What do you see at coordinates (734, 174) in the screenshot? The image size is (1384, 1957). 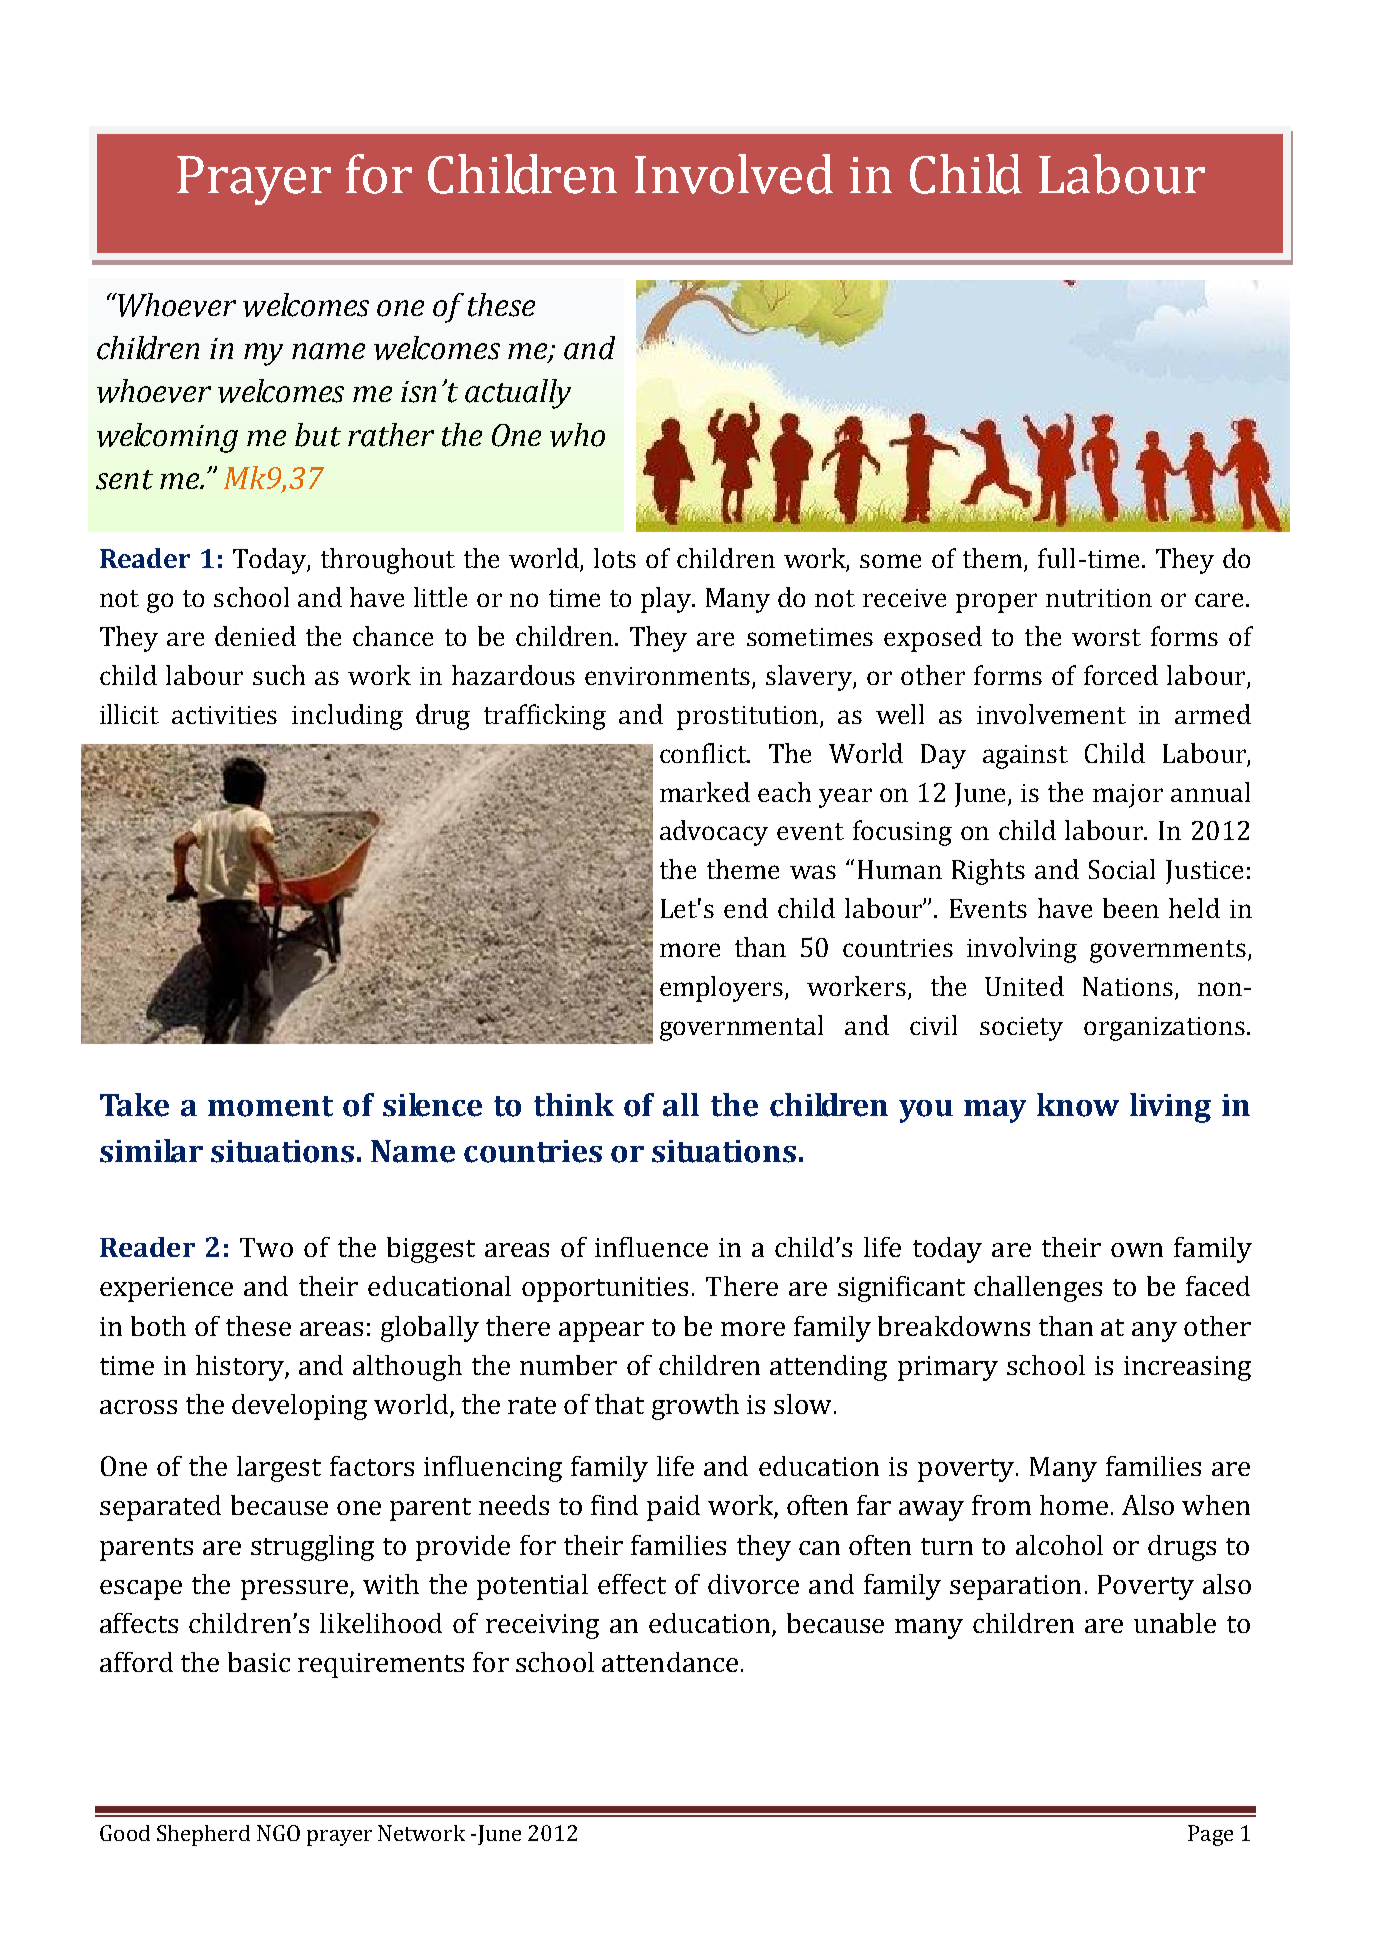 I see `Involved` at bounding box center [734, 174].
